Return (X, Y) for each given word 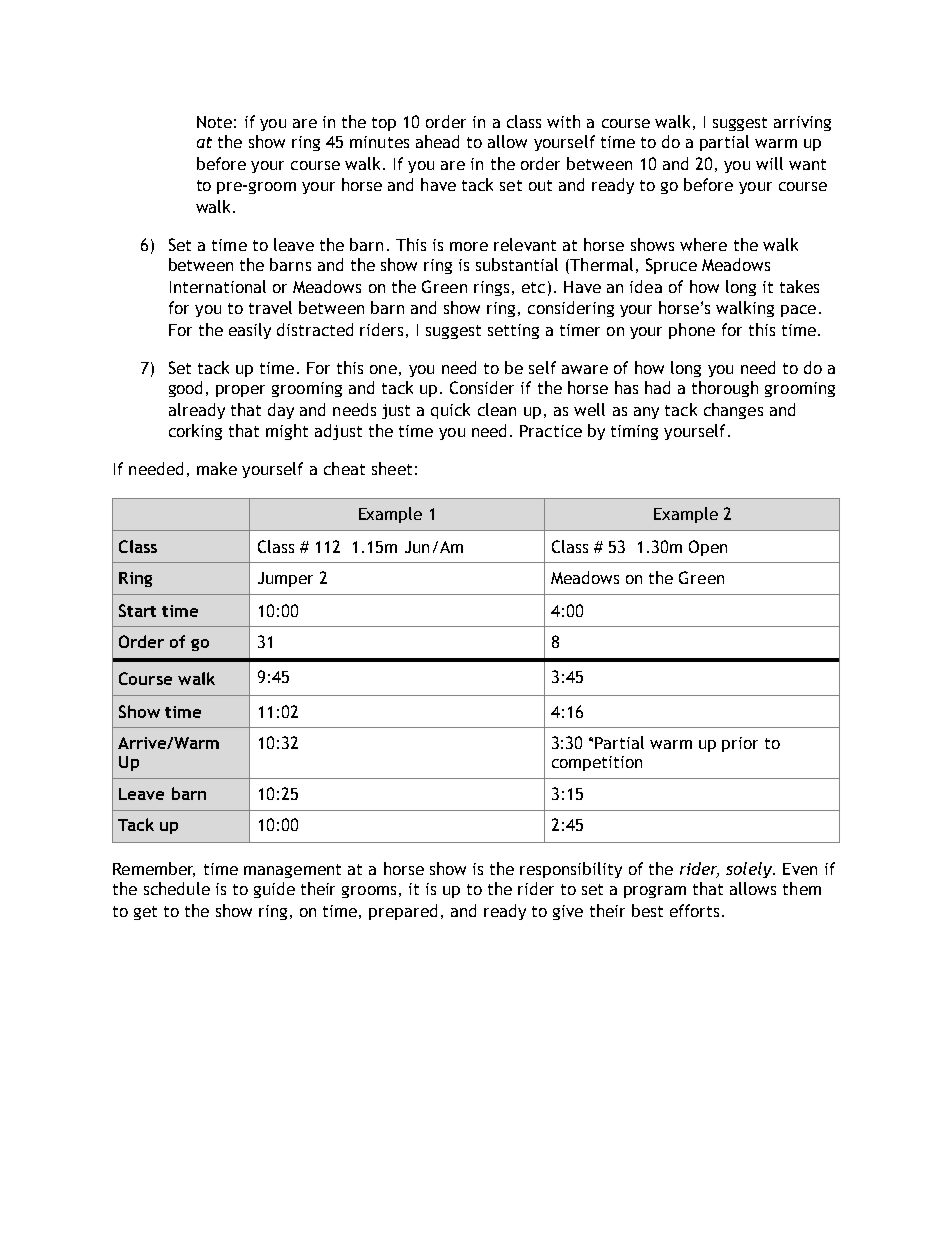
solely (750, 870)
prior (740, 744)
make (217, 468)
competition (597, 763)
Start (137, 610)
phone (692, 331)
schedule (177, 888)
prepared (403, 912)
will (769, 163)
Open (708, 548)
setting (513, 331)
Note (214, 122)
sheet (392, 468)
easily (250, 331)
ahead (437, 141)
